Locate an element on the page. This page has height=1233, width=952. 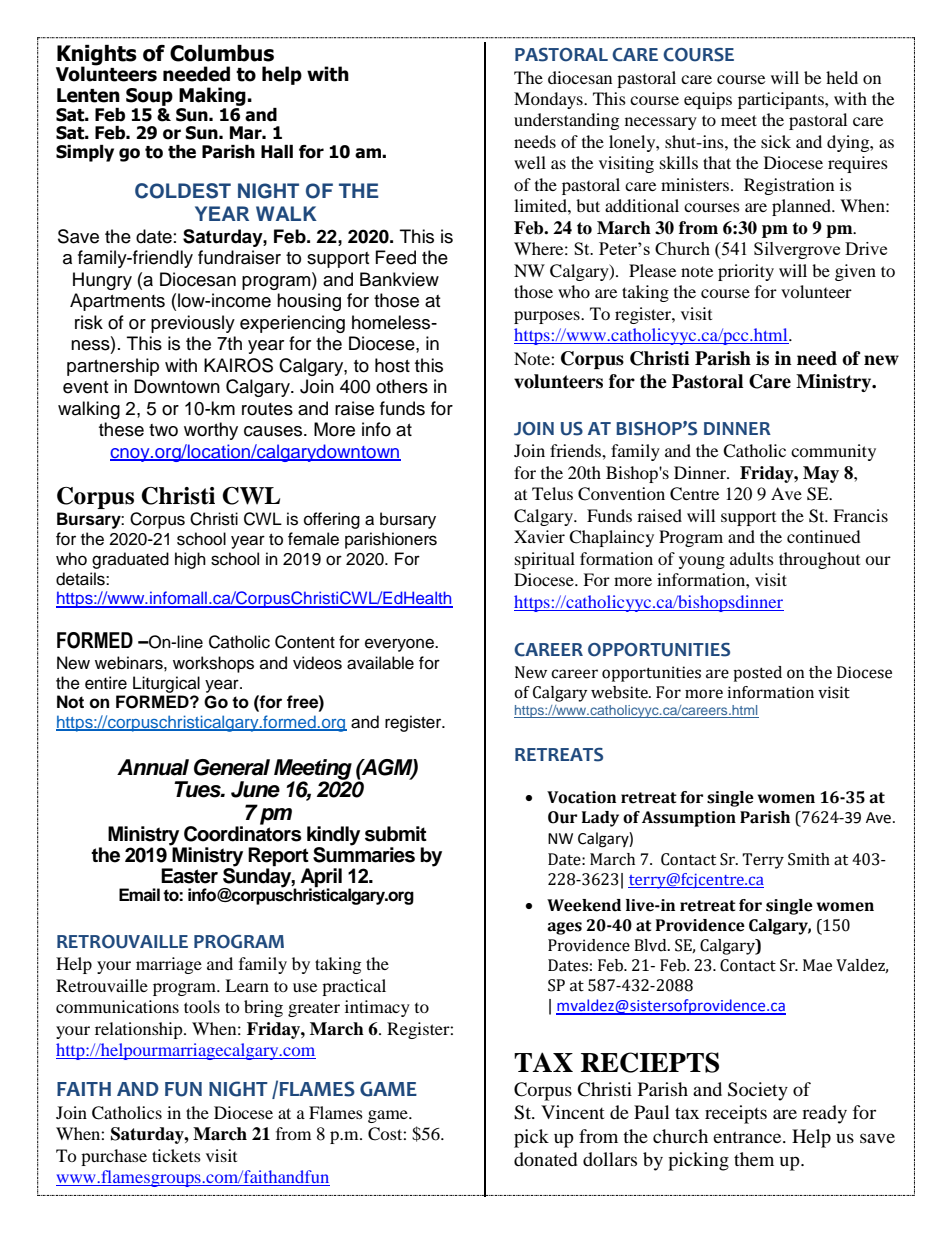
two is located at coordinates (163, 430).
